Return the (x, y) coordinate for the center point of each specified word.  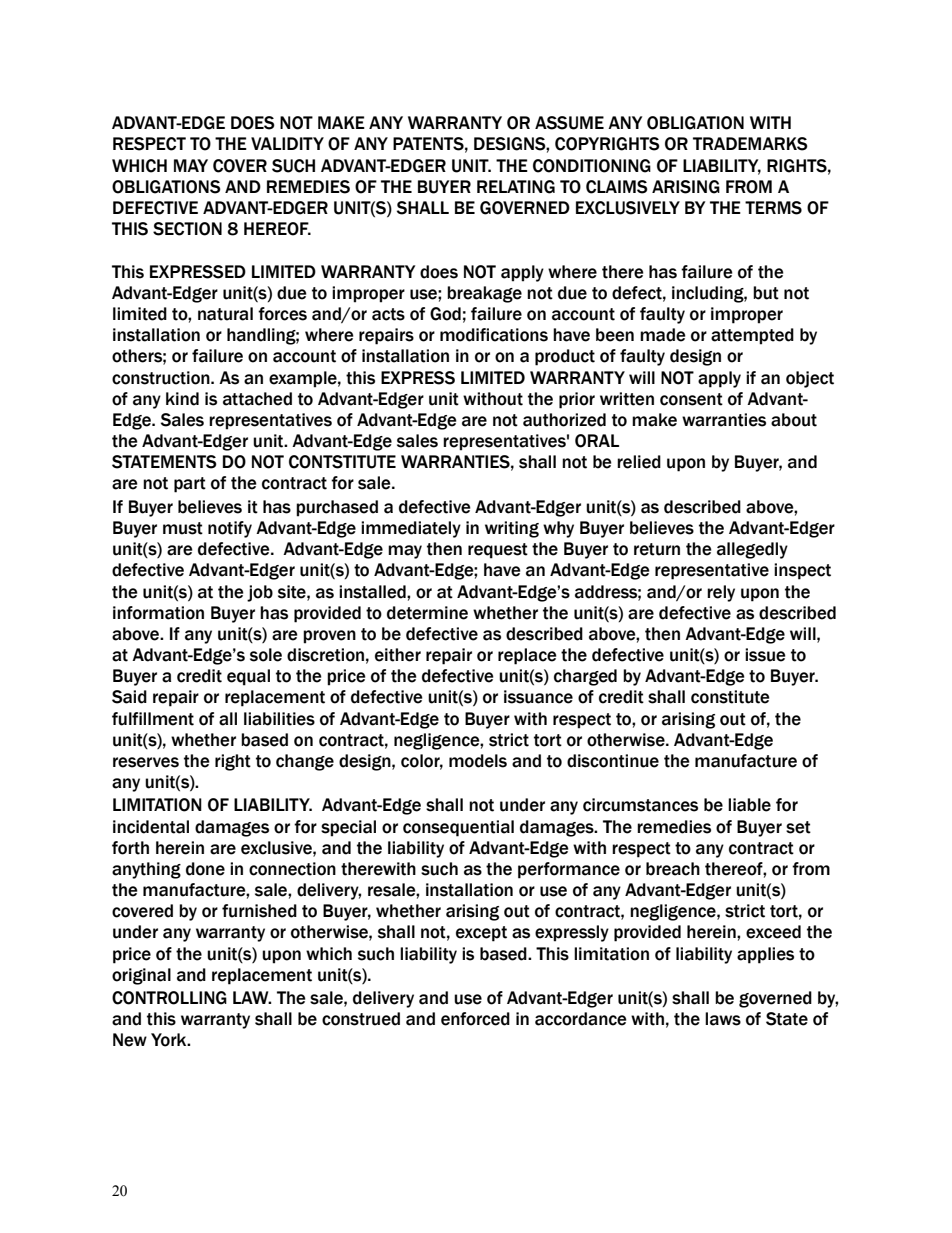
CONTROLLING (169, 998)
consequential (458, 828)
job (260, 593)
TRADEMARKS (750, 144)
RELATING (516, 187)
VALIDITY (287, 143)
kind (182, 399)
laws (723, 1019)
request (498, 551)
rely (721, 593)
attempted (752, 336)
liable (749, 805)
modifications (494, 335)
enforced (475, 1019)
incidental (151, 827)
